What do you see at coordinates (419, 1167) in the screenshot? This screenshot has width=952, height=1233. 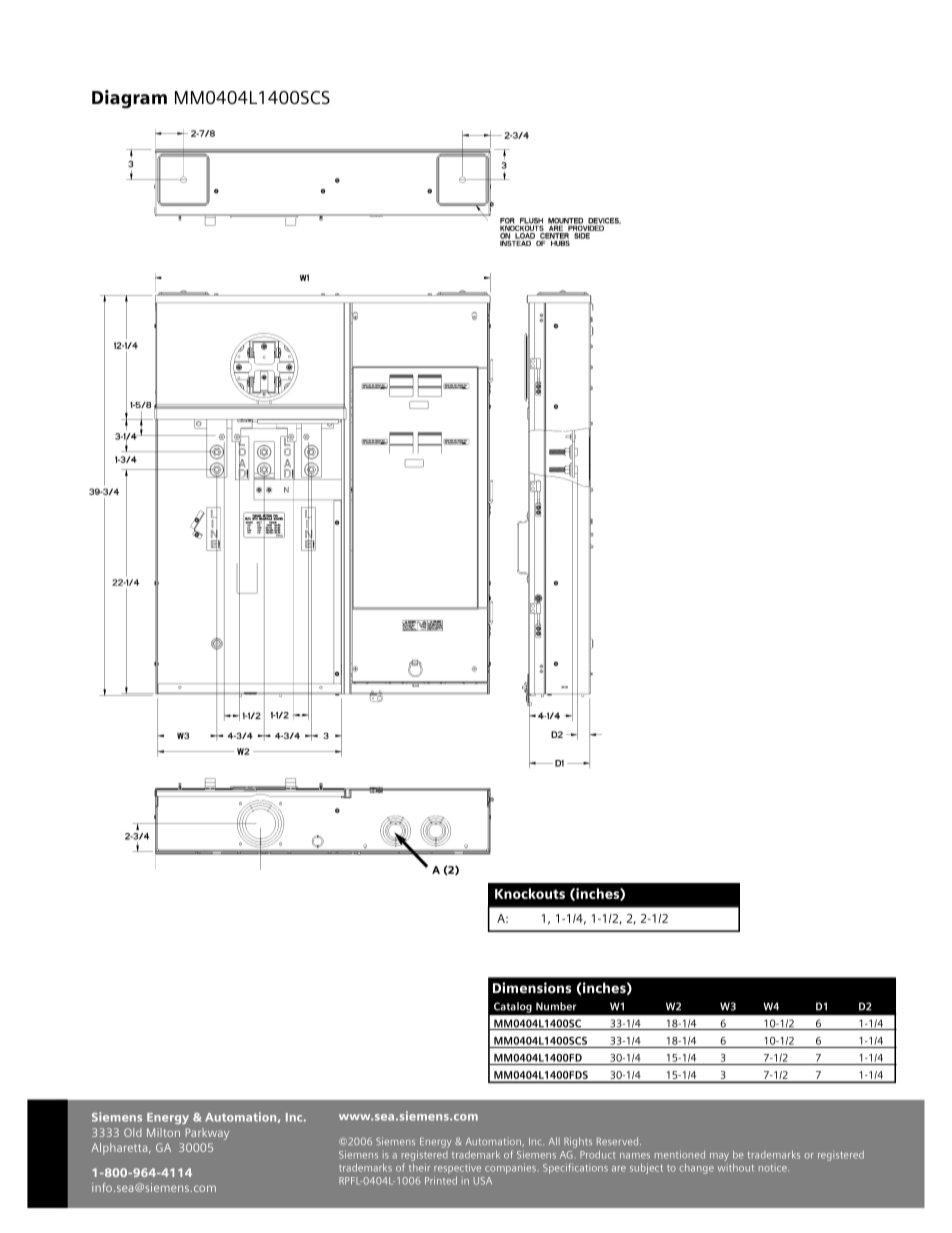 I see `their` at bounding box center [419, 1167].
